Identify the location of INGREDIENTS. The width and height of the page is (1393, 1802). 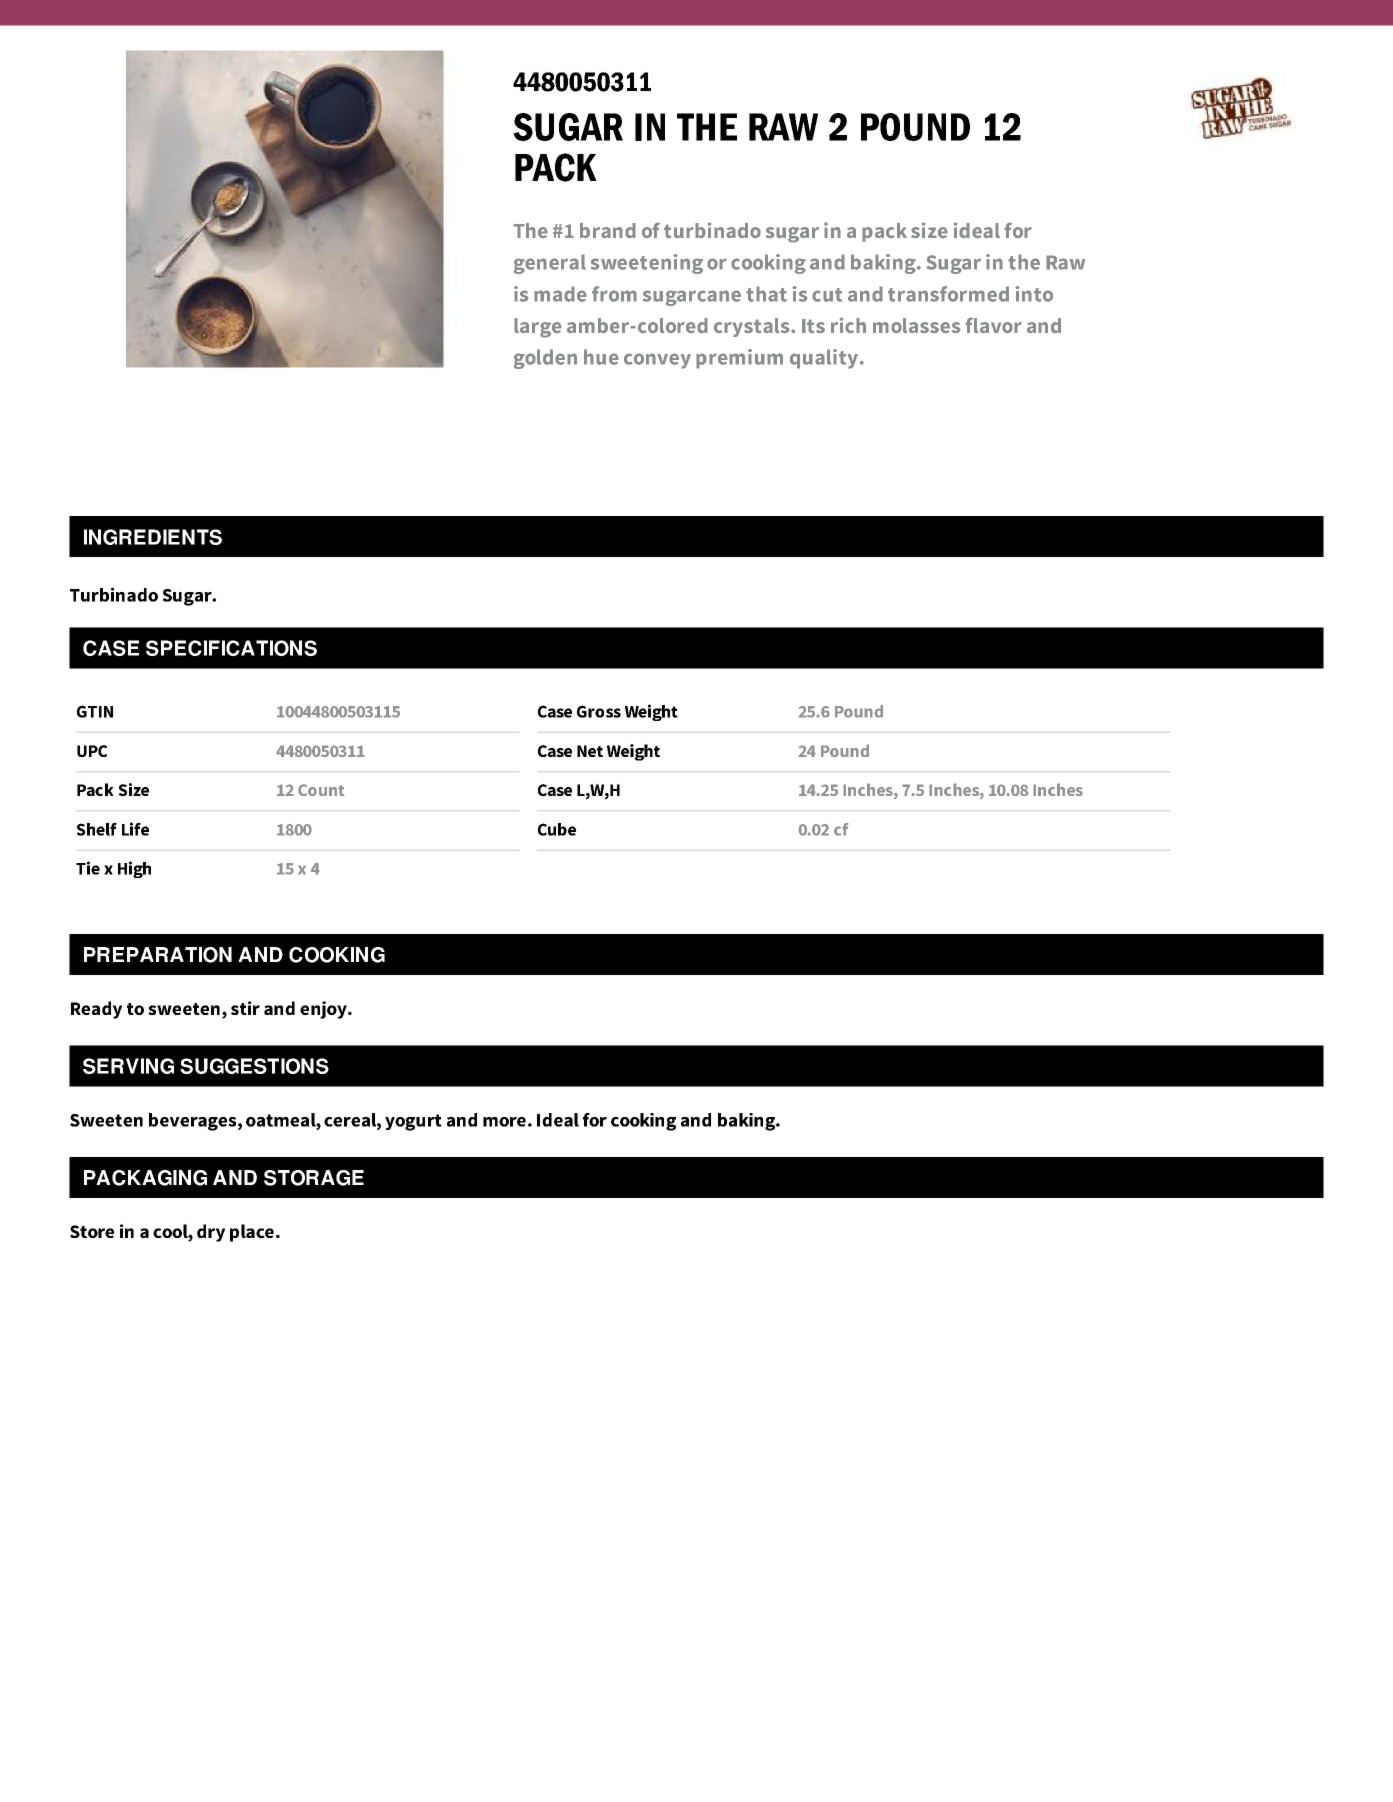
(153, 537).
